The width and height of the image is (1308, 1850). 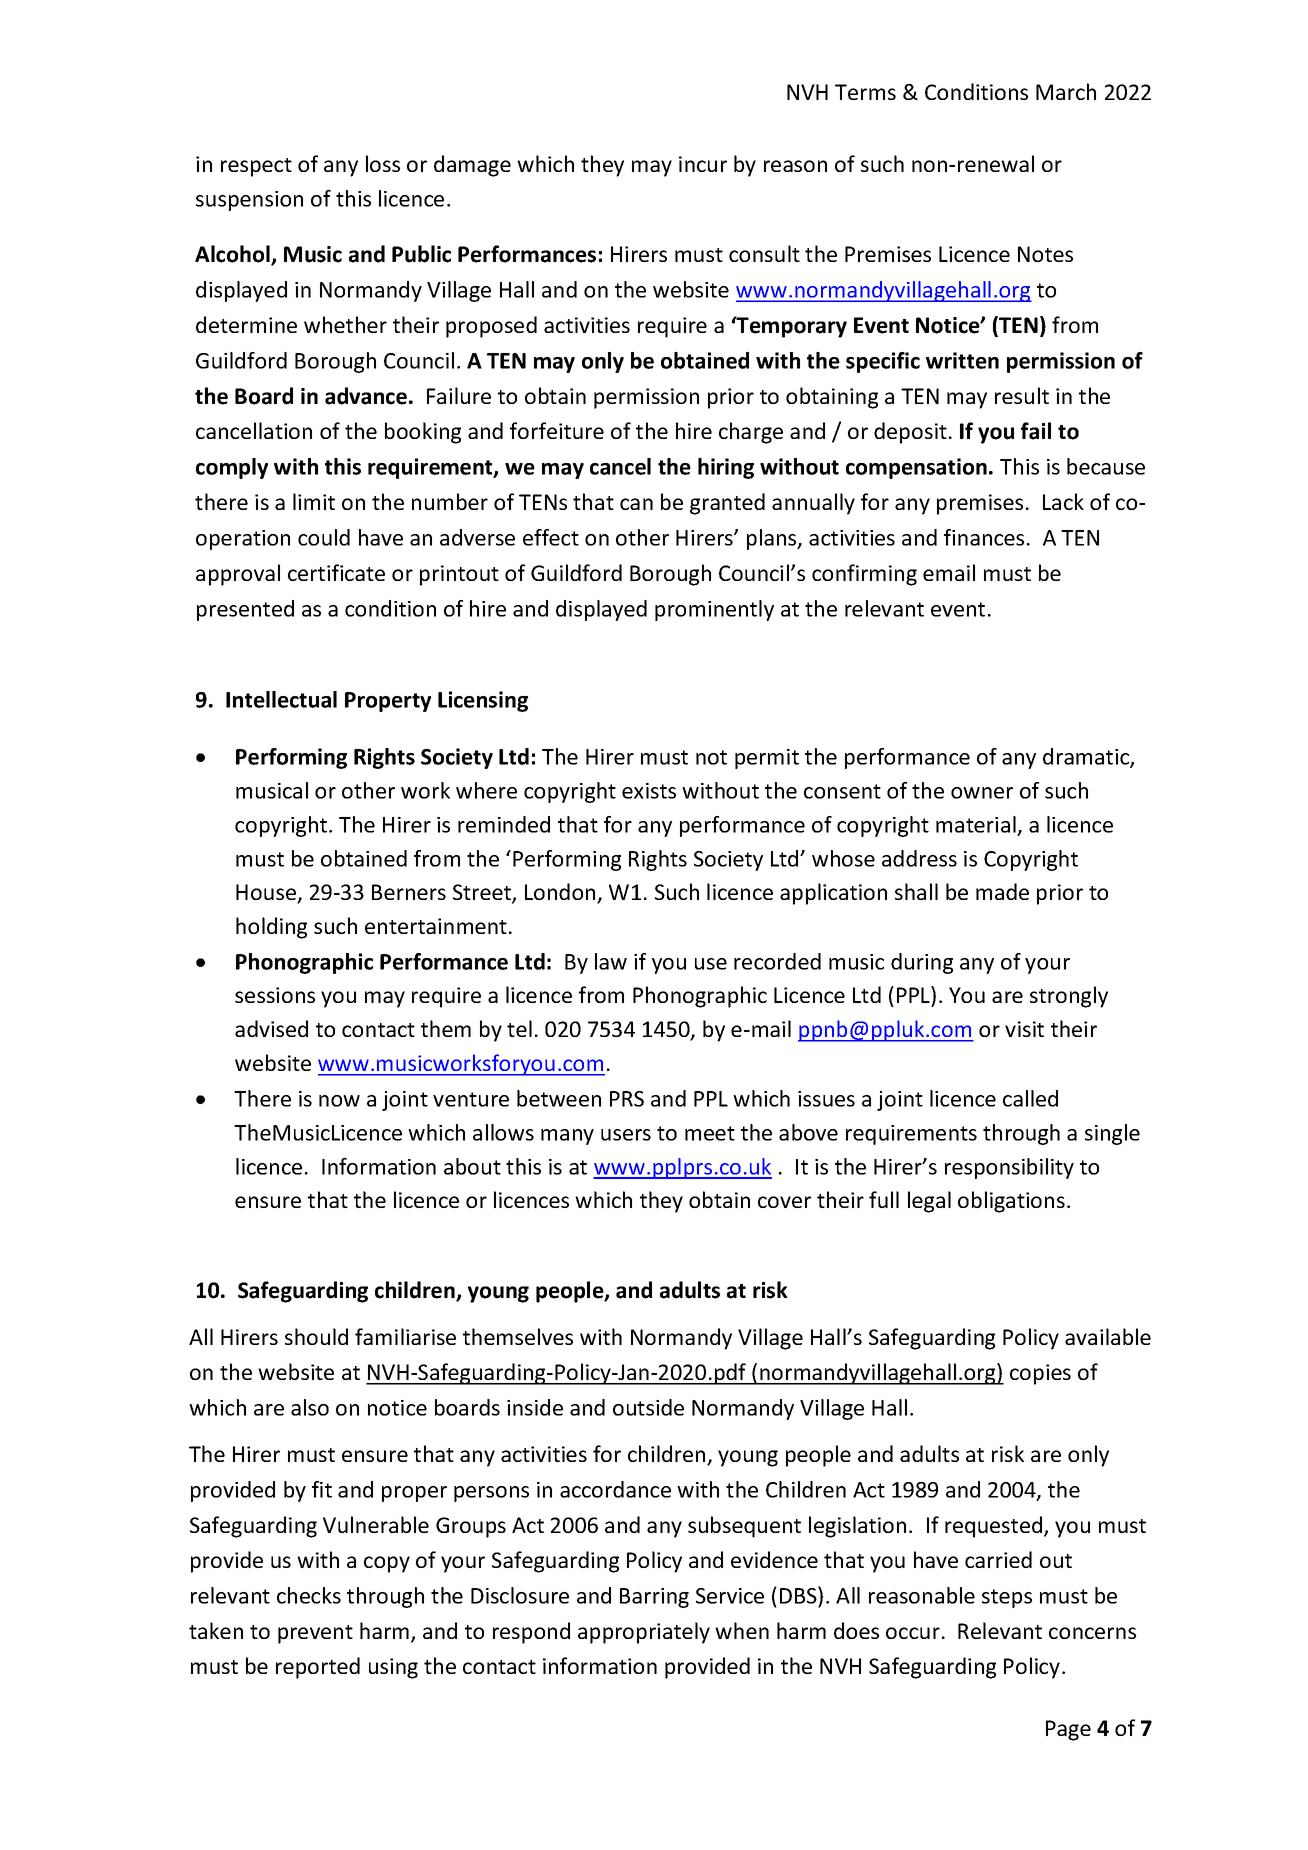 What do you see at coordinates (383, 163) in the image?
I see `loss` at bounding box center [383, 163].
